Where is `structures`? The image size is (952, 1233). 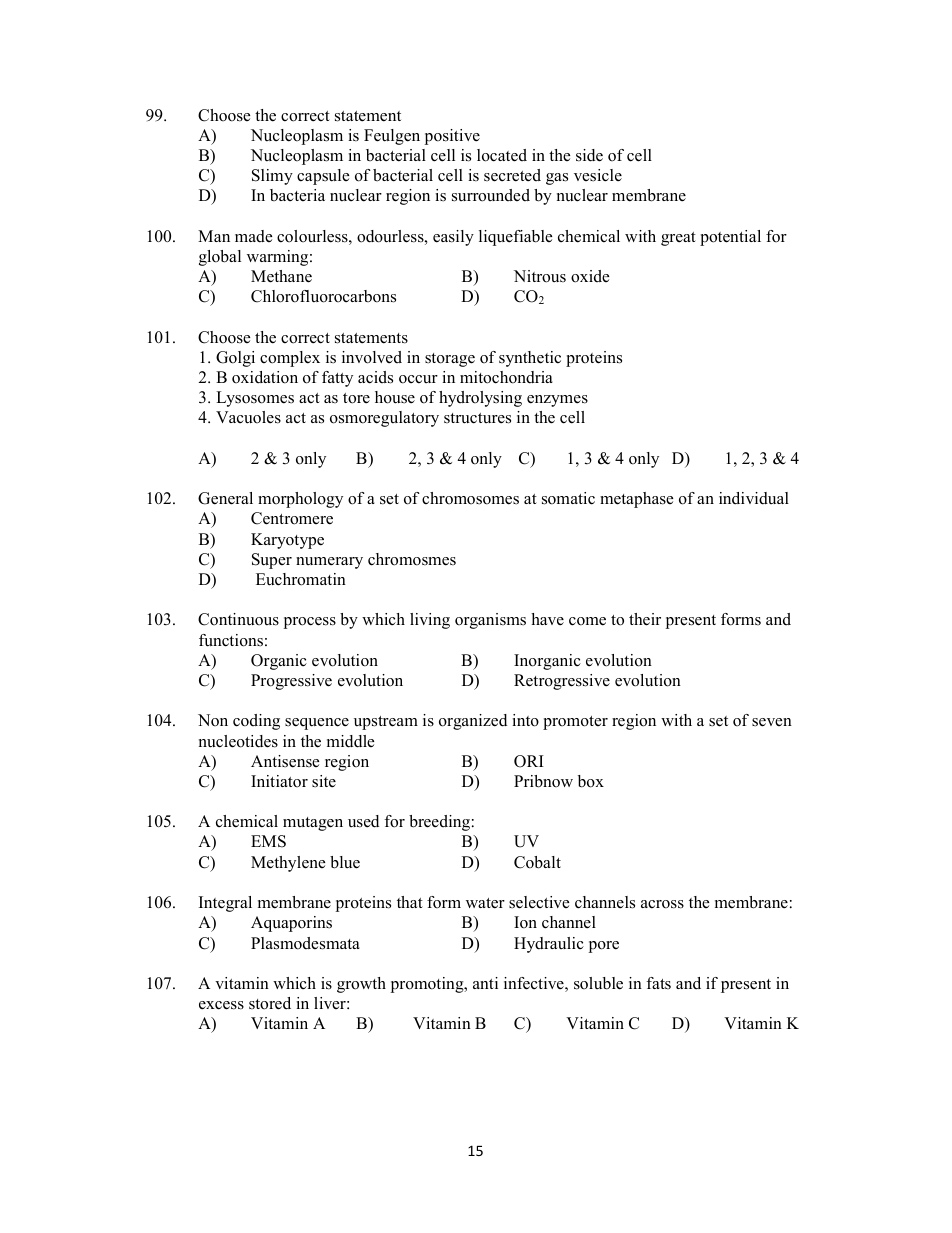
structures is located at coordinates (477, 418).
